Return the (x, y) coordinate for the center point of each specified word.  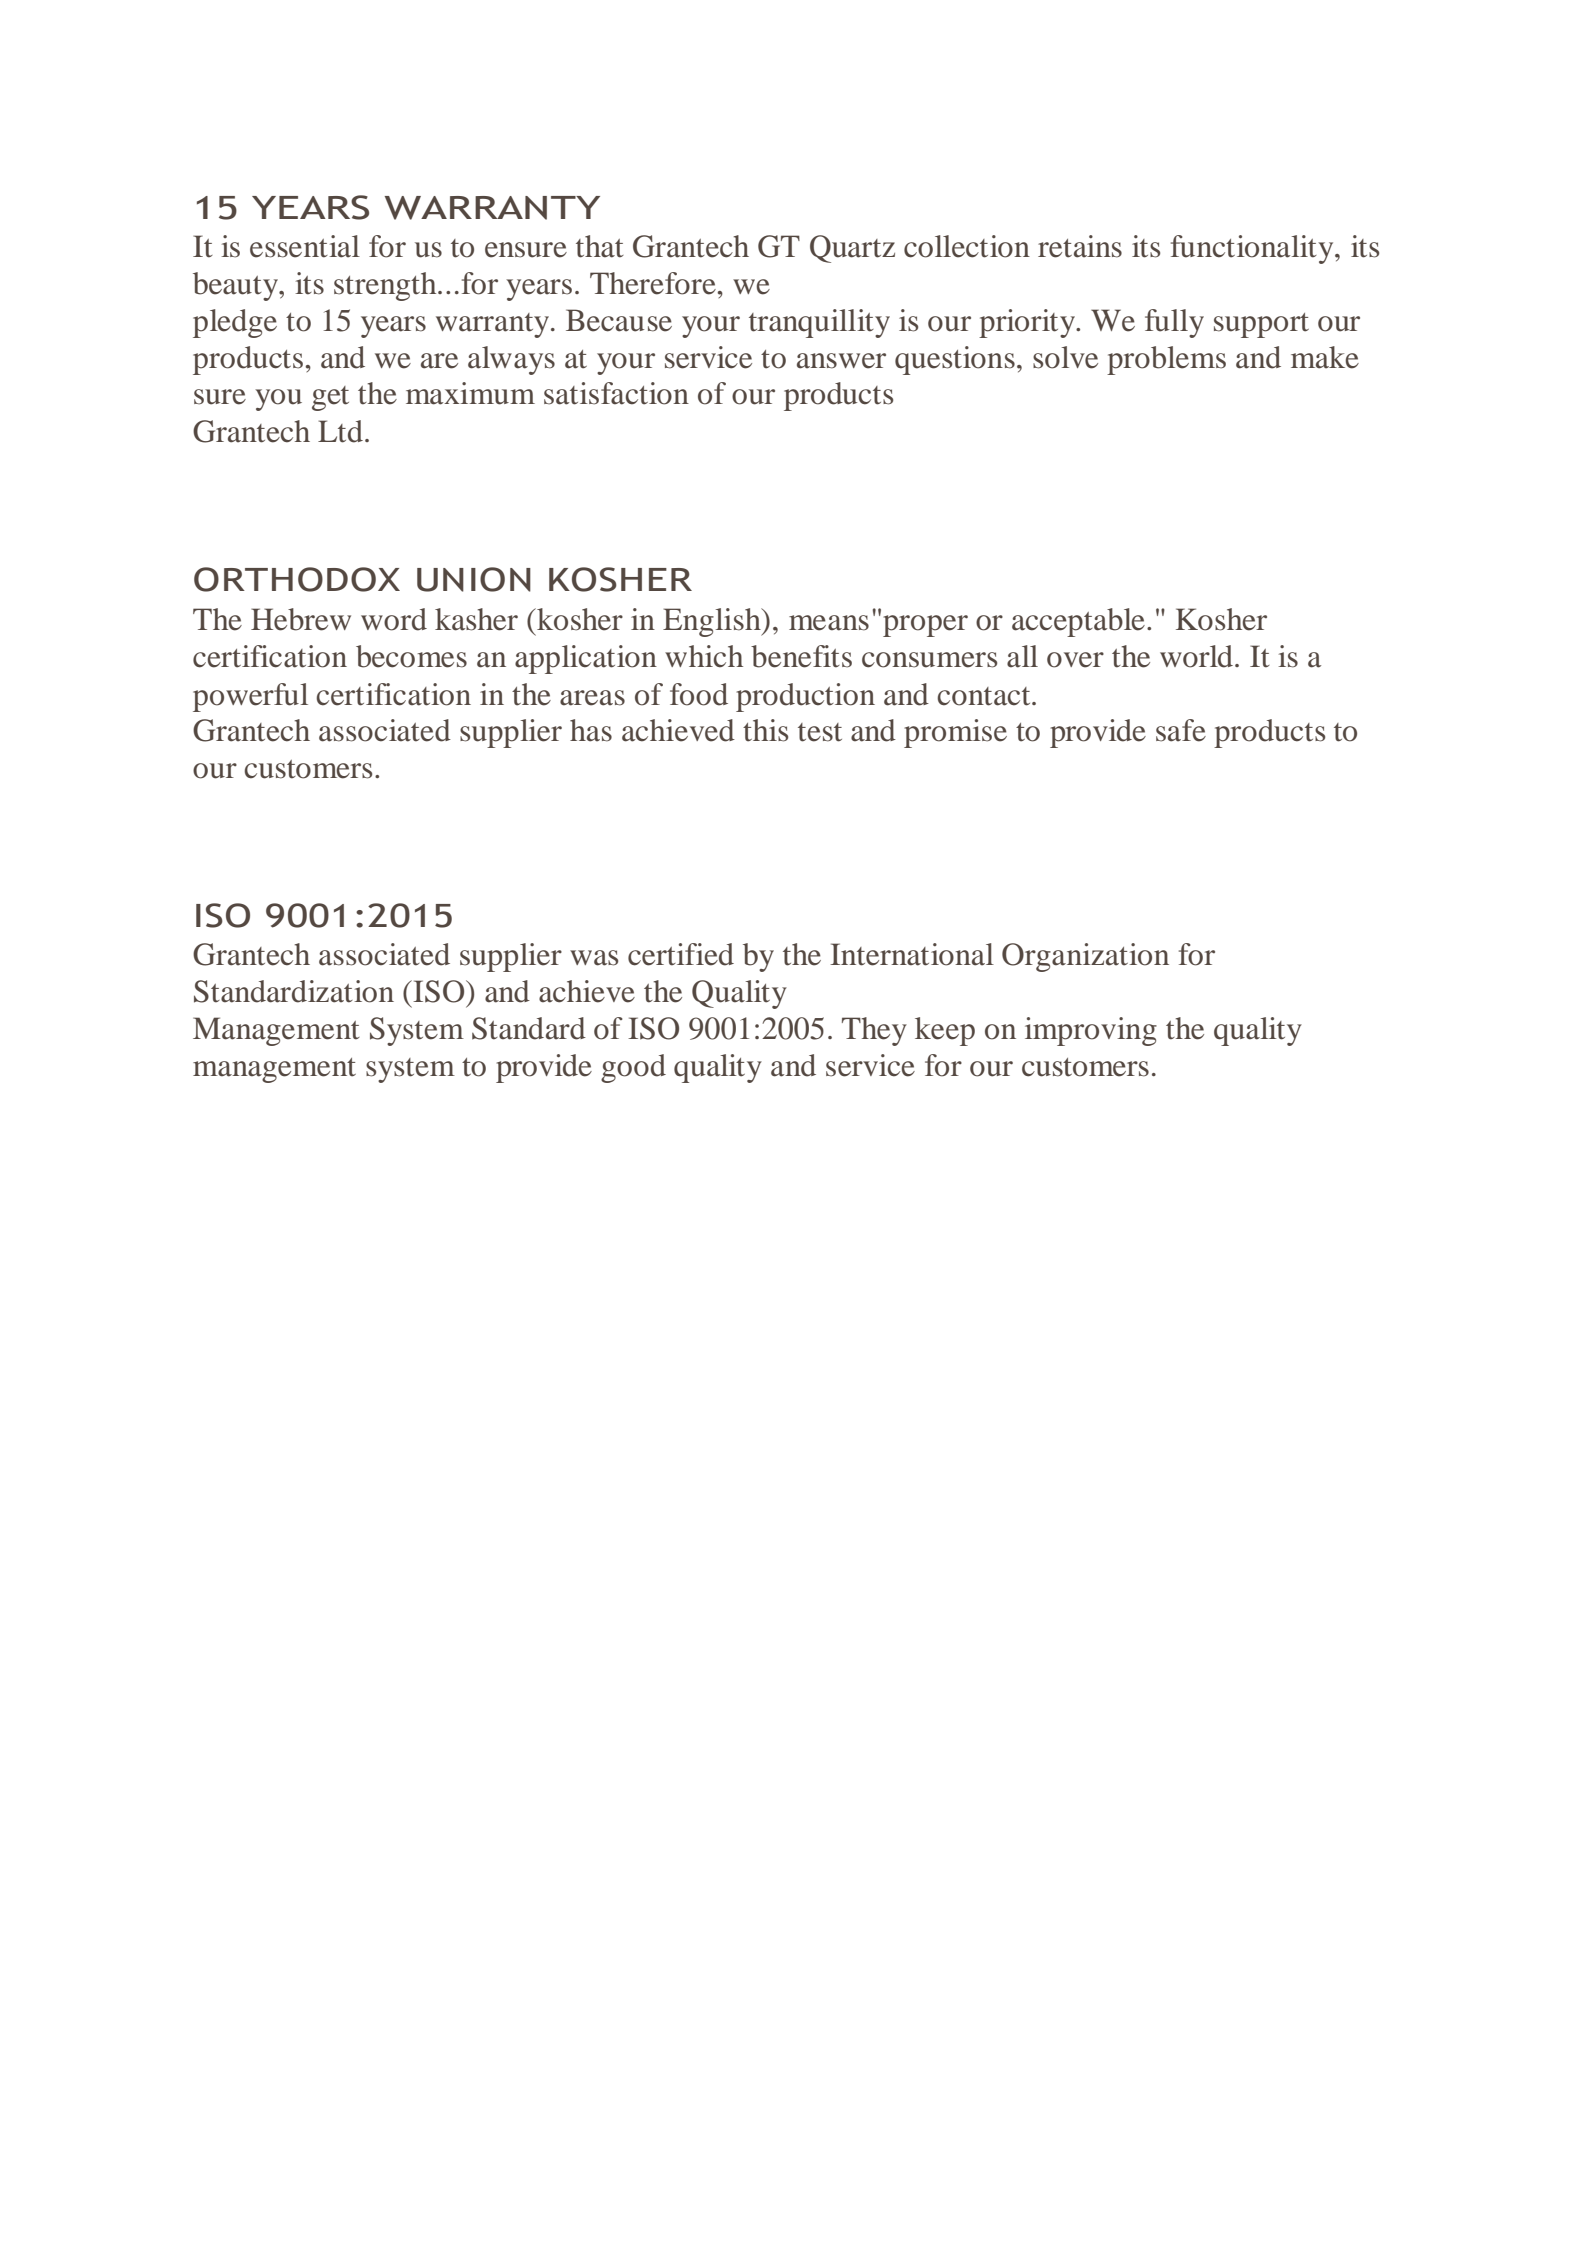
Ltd (340, 431)
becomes (411, 656)
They (874, 1031)
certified (681, 954)
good (633, 1068)
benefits (801, 656)
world (1196, 656)
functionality (1253, 249)
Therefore (653, 283)
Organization (1085, 957)
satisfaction (616, 393)
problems (1166, 360)
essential (305, 246)
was (594, 958)
